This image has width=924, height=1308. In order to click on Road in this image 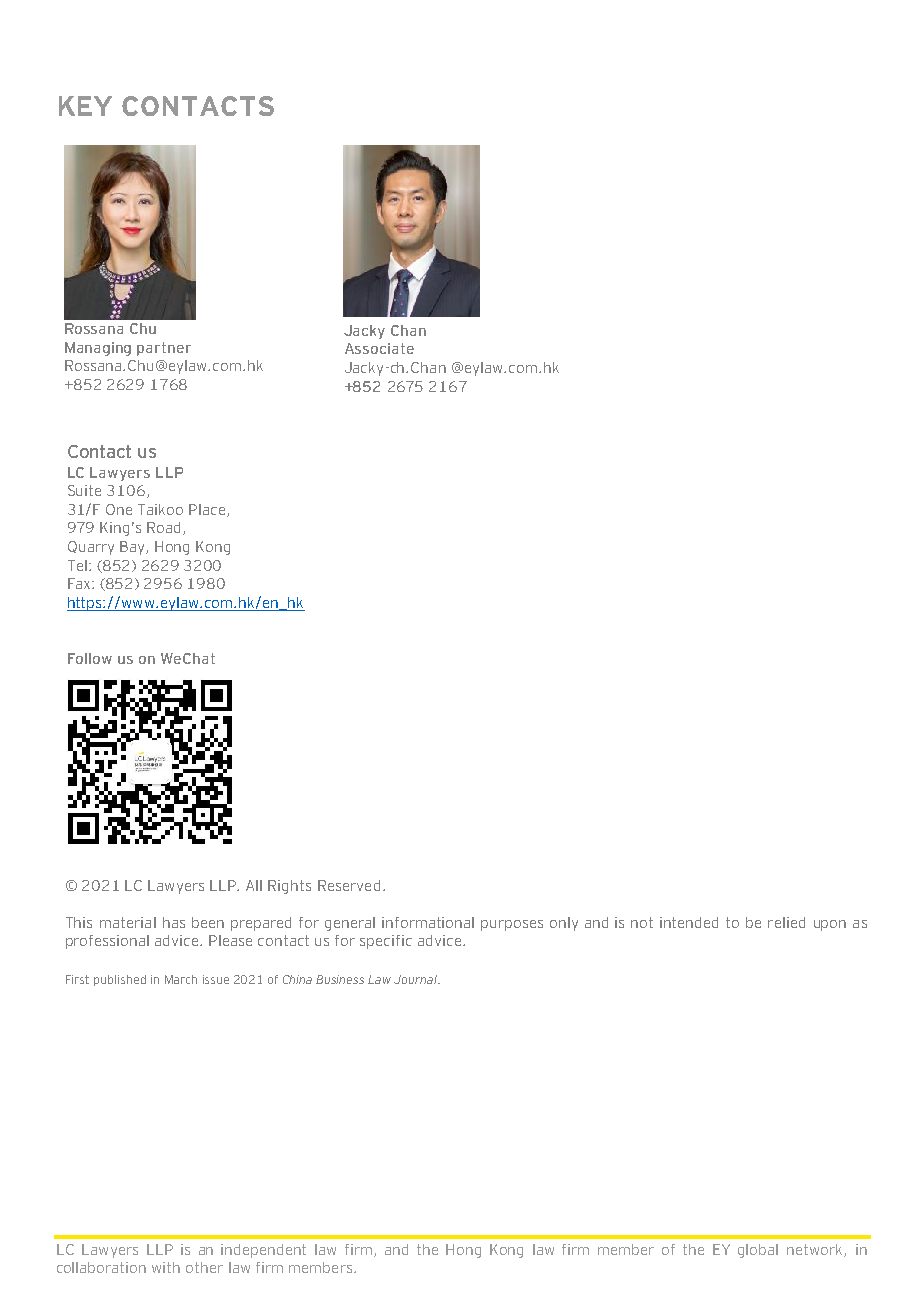, I will do `click(163, 527)`.
